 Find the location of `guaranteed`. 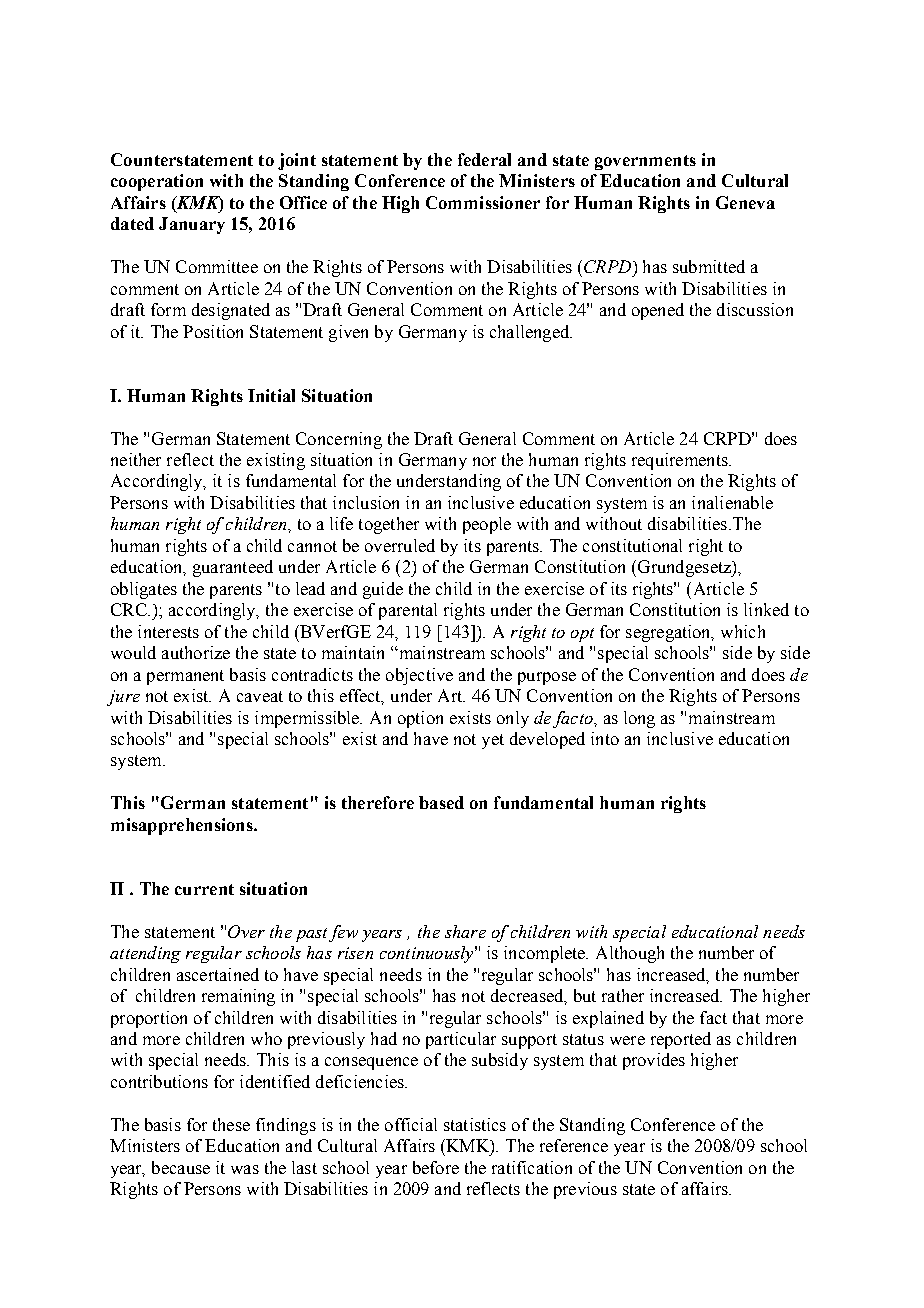

guaranteed is located at coordinates (233, 568).
